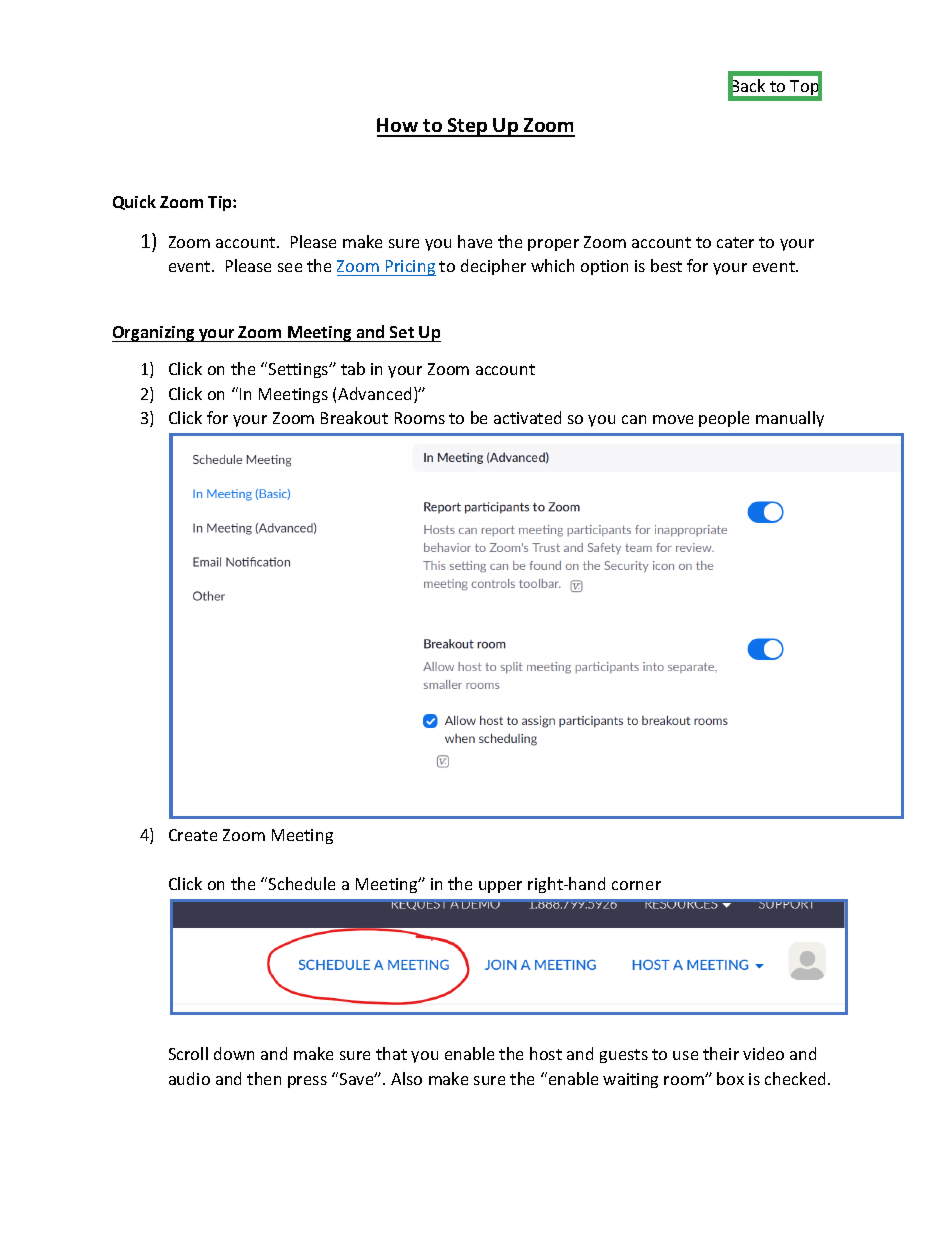 This page has width=952, height=1233. What do you see at coordinates (527, 417) in the page?
I see `activated` at bounding box center [527, 417].
